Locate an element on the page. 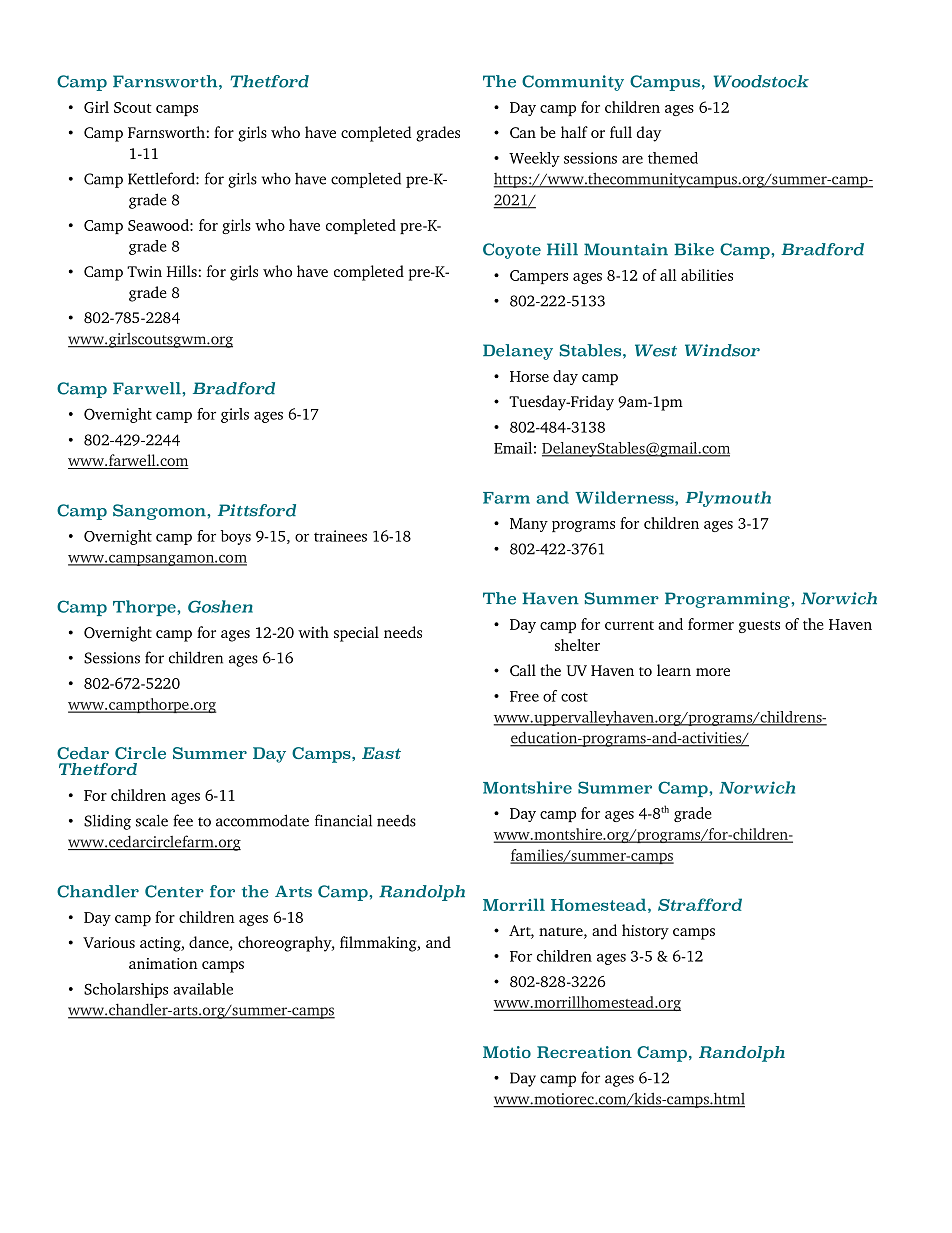 Image resolution: width=952 pixels, height=1233 pixels. boys is located at coordinates (235, 537).
